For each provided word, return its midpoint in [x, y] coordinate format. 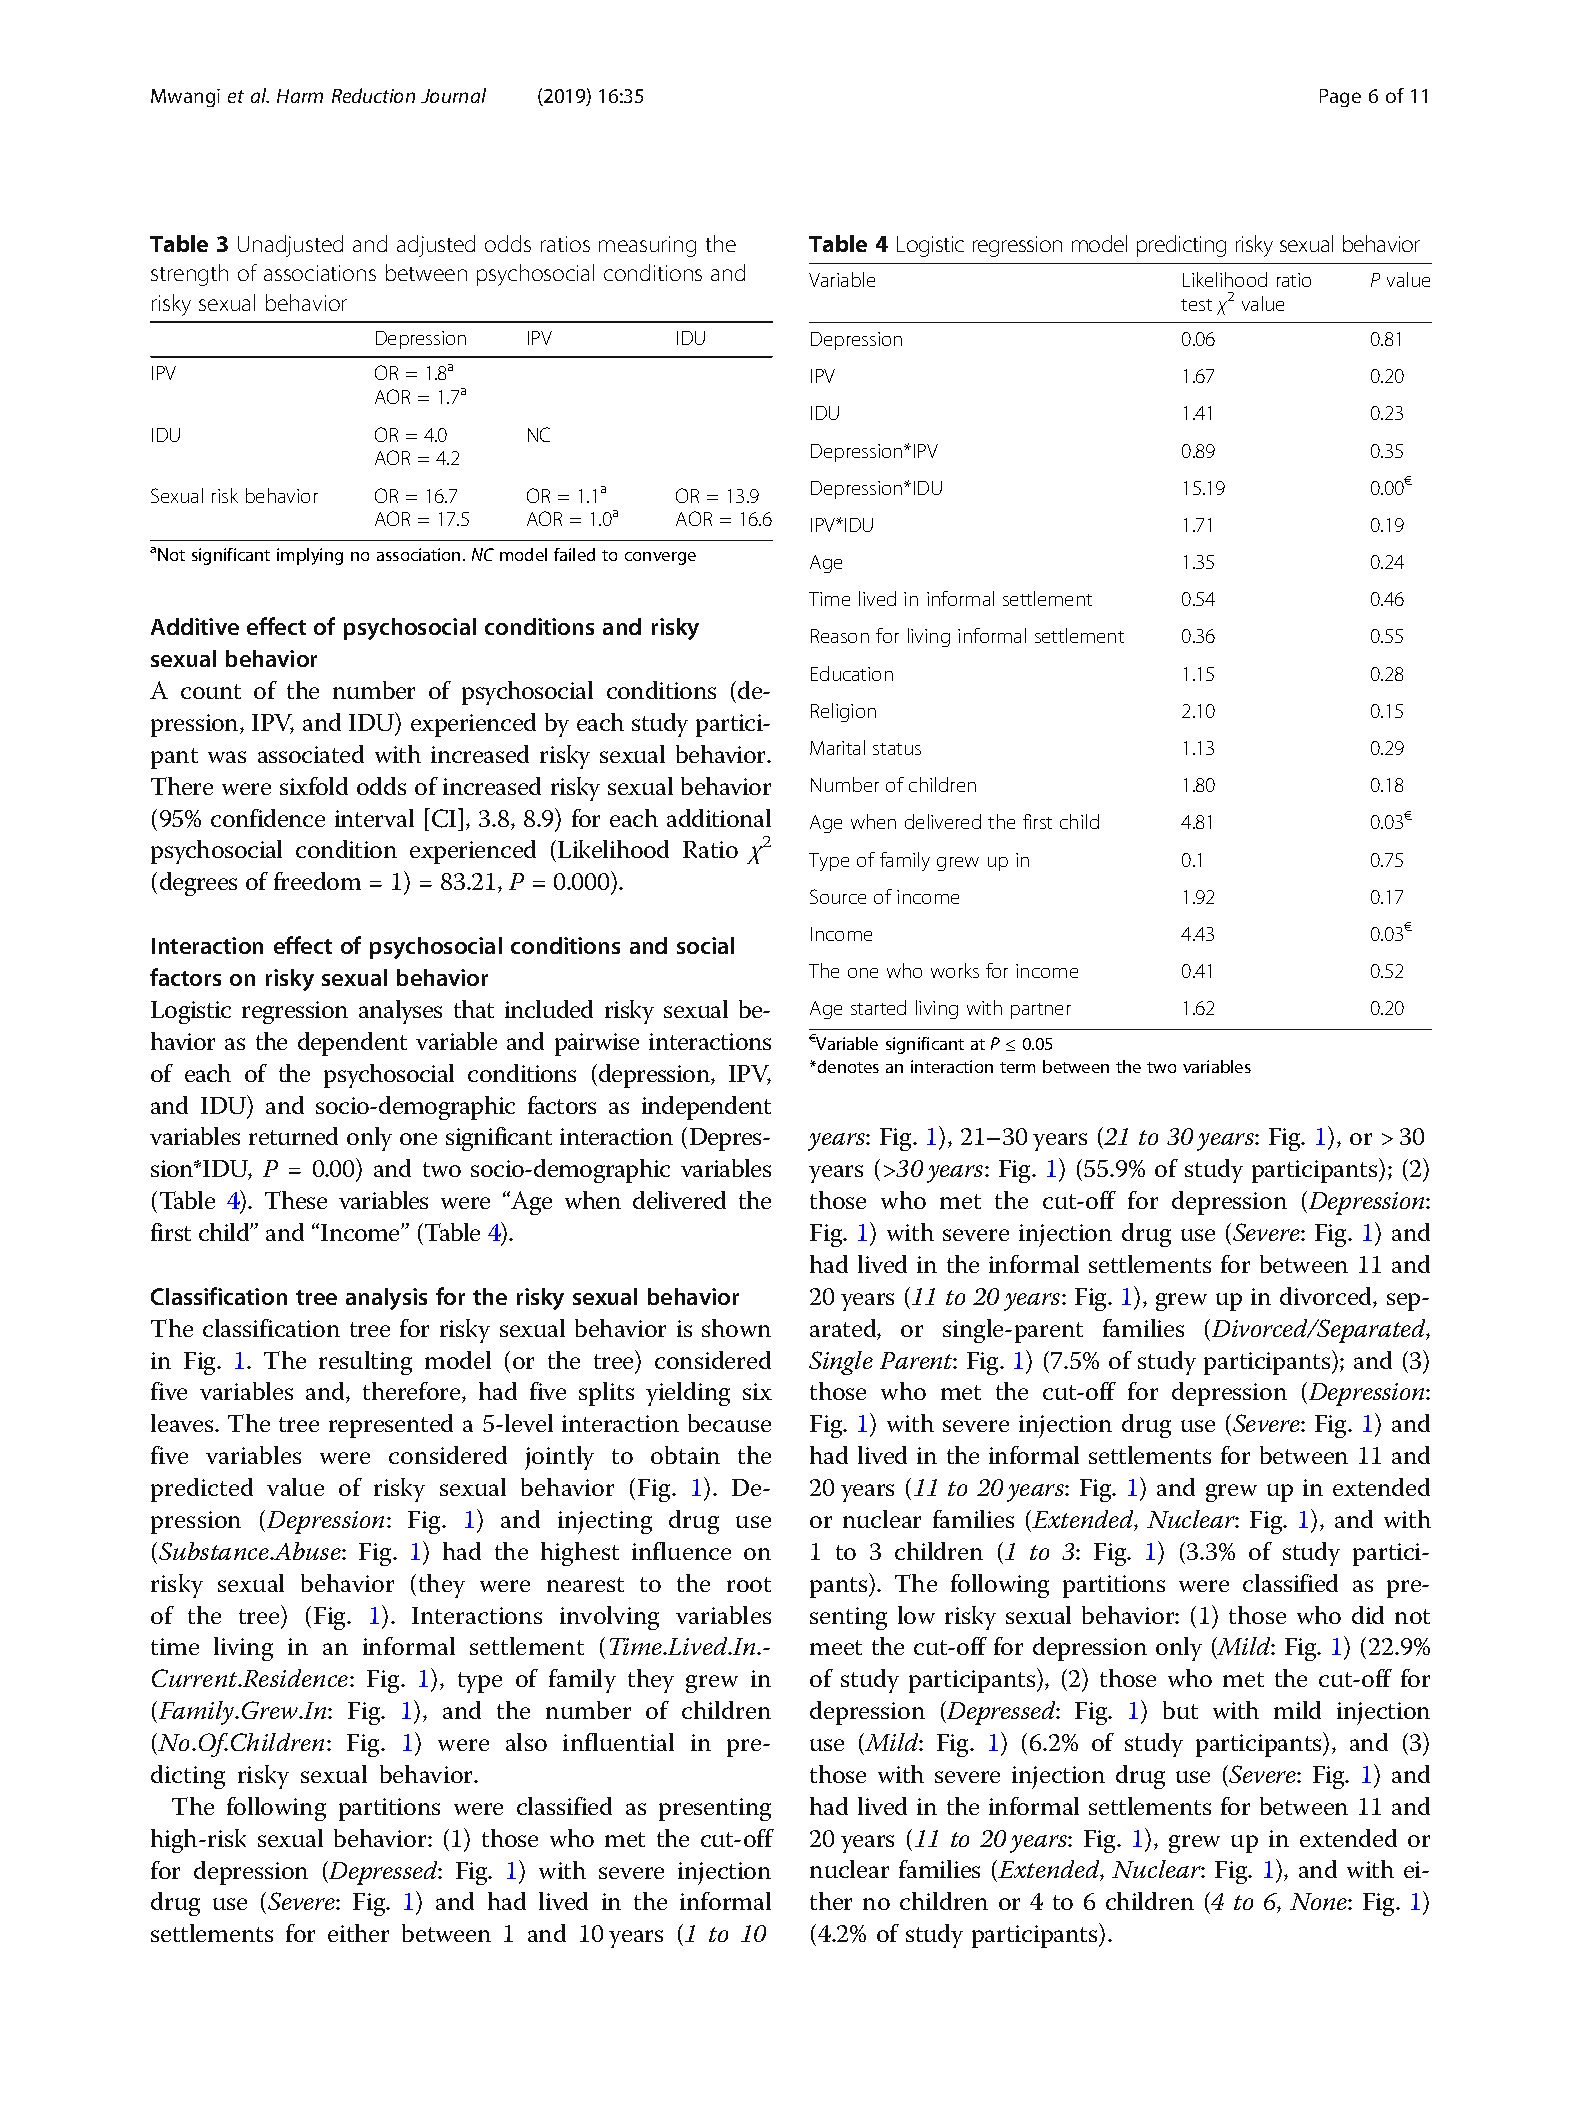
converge [660, 558]
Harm [300, 96]
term [1017, 1067]
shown [736, 1328]
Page [1340, 98]
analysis [386, 1299]
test [1196, 305]
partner [1041, 1011]
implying [310, 556]
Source [838, 896]
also [526, 1742]
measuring [647, 246]
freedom [317, 881]
